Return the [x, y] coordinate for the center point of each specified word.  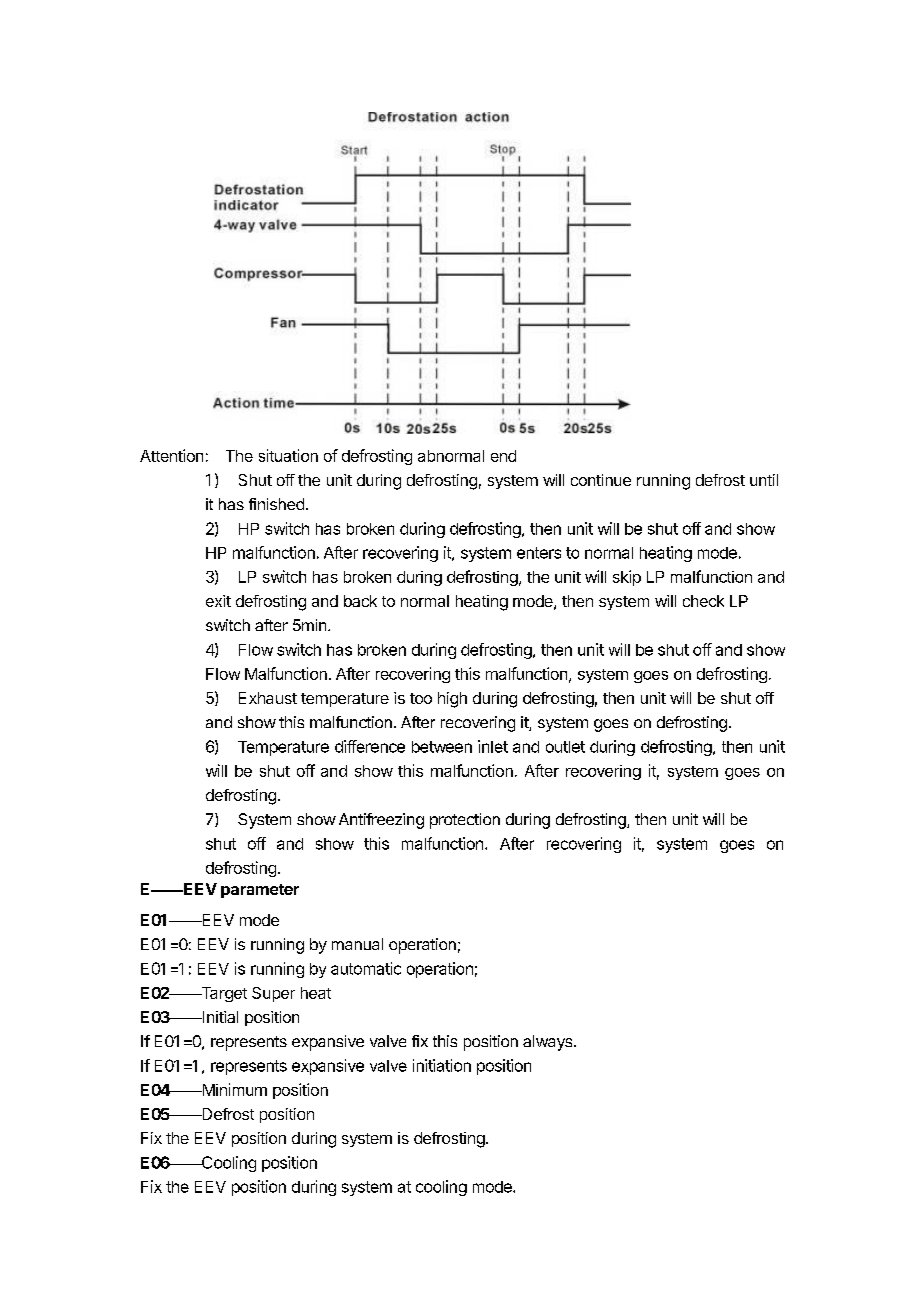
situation [288, 455]
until [764, 480]
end [503, 456]
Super [273, 994]
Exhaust [268, 698]
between [442, 747]
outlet [565, 747]
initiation [442, 1065]
